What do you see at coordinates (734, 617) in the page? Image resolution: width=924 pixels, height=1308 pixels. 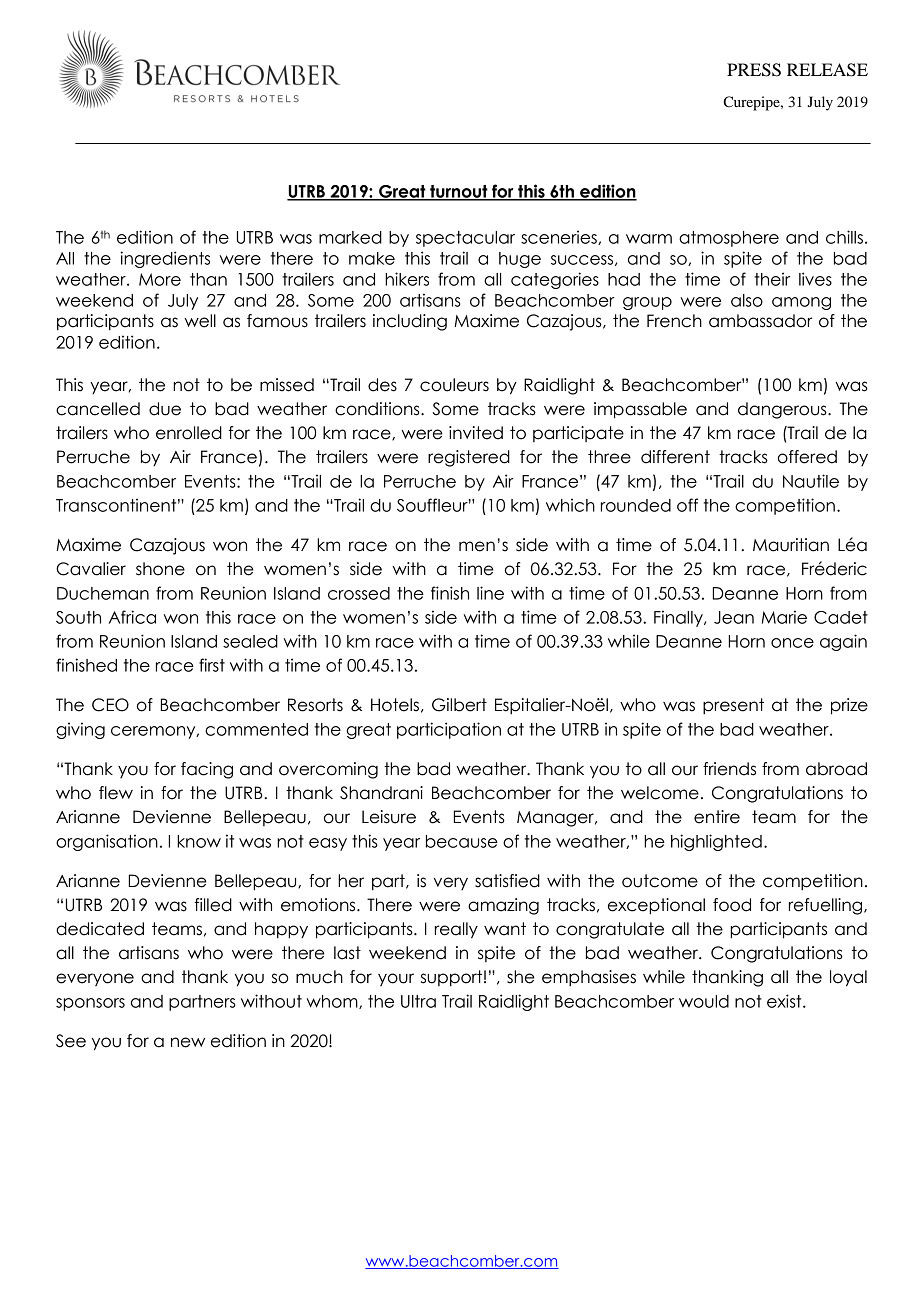 I see `Jean` at bounding box center [734, 617].
